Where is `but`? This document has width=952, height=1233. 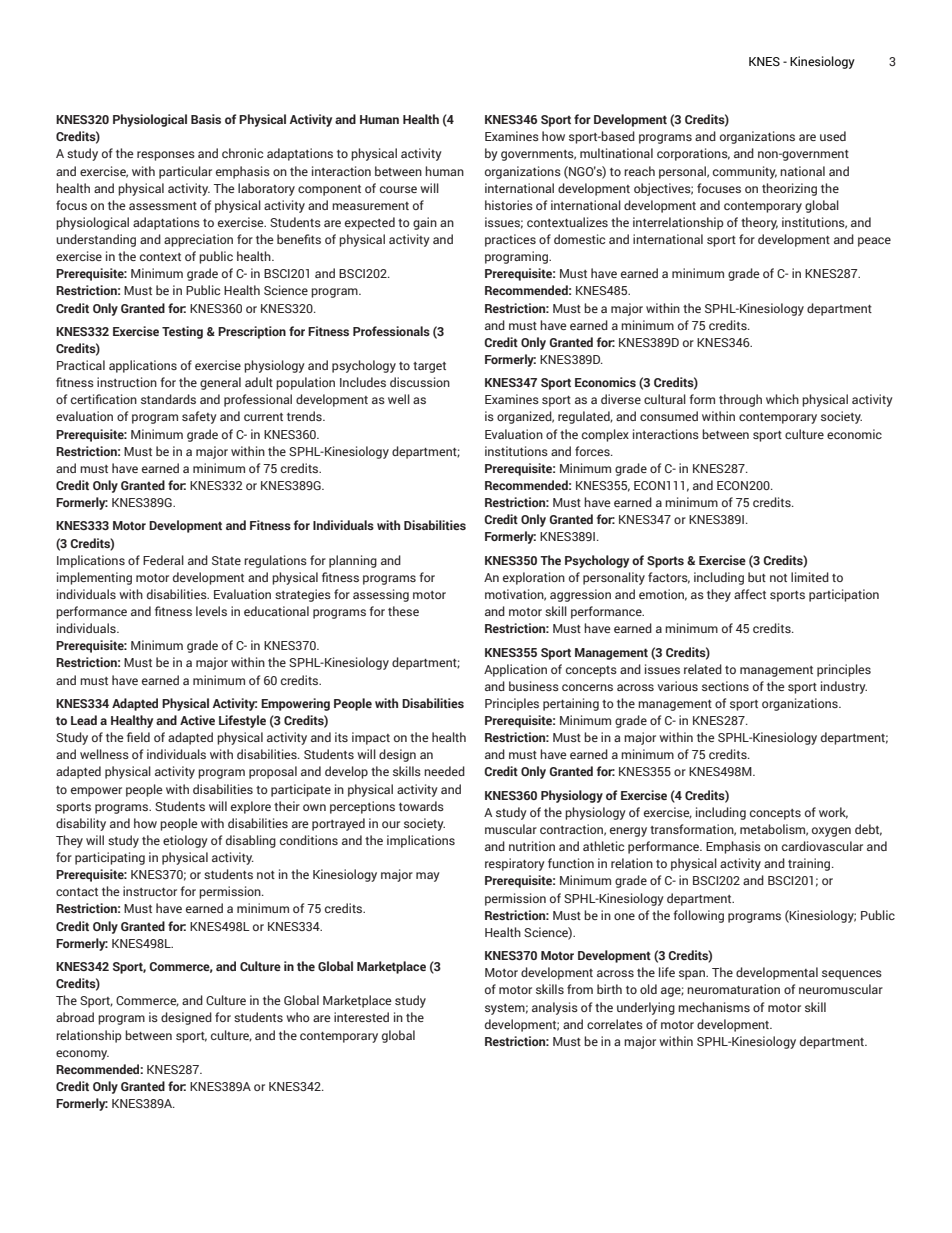
but is located at coordinates (757, 577).
